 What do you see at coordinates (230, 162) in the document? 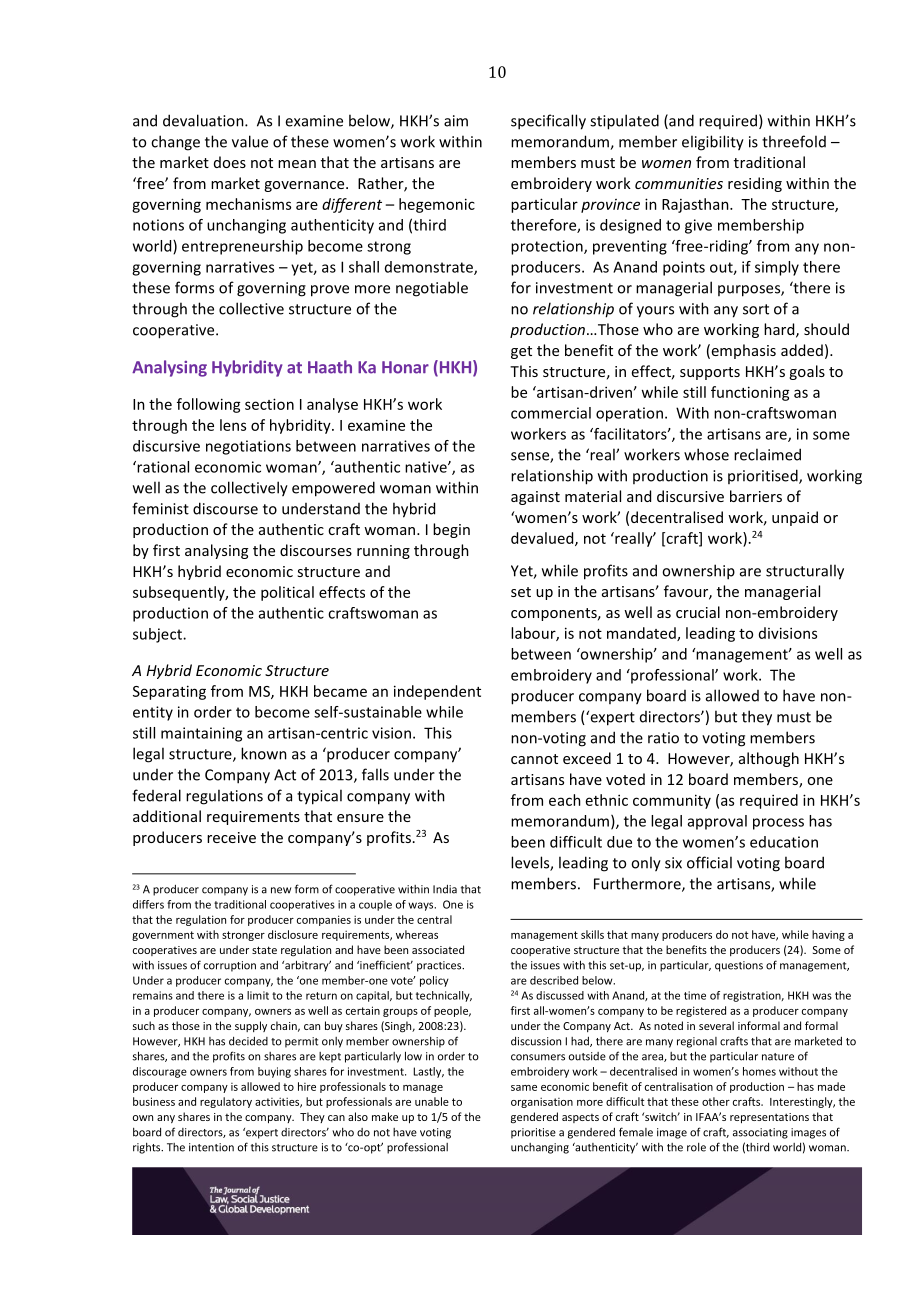
I see `does` at bounding box center [230, 162].
